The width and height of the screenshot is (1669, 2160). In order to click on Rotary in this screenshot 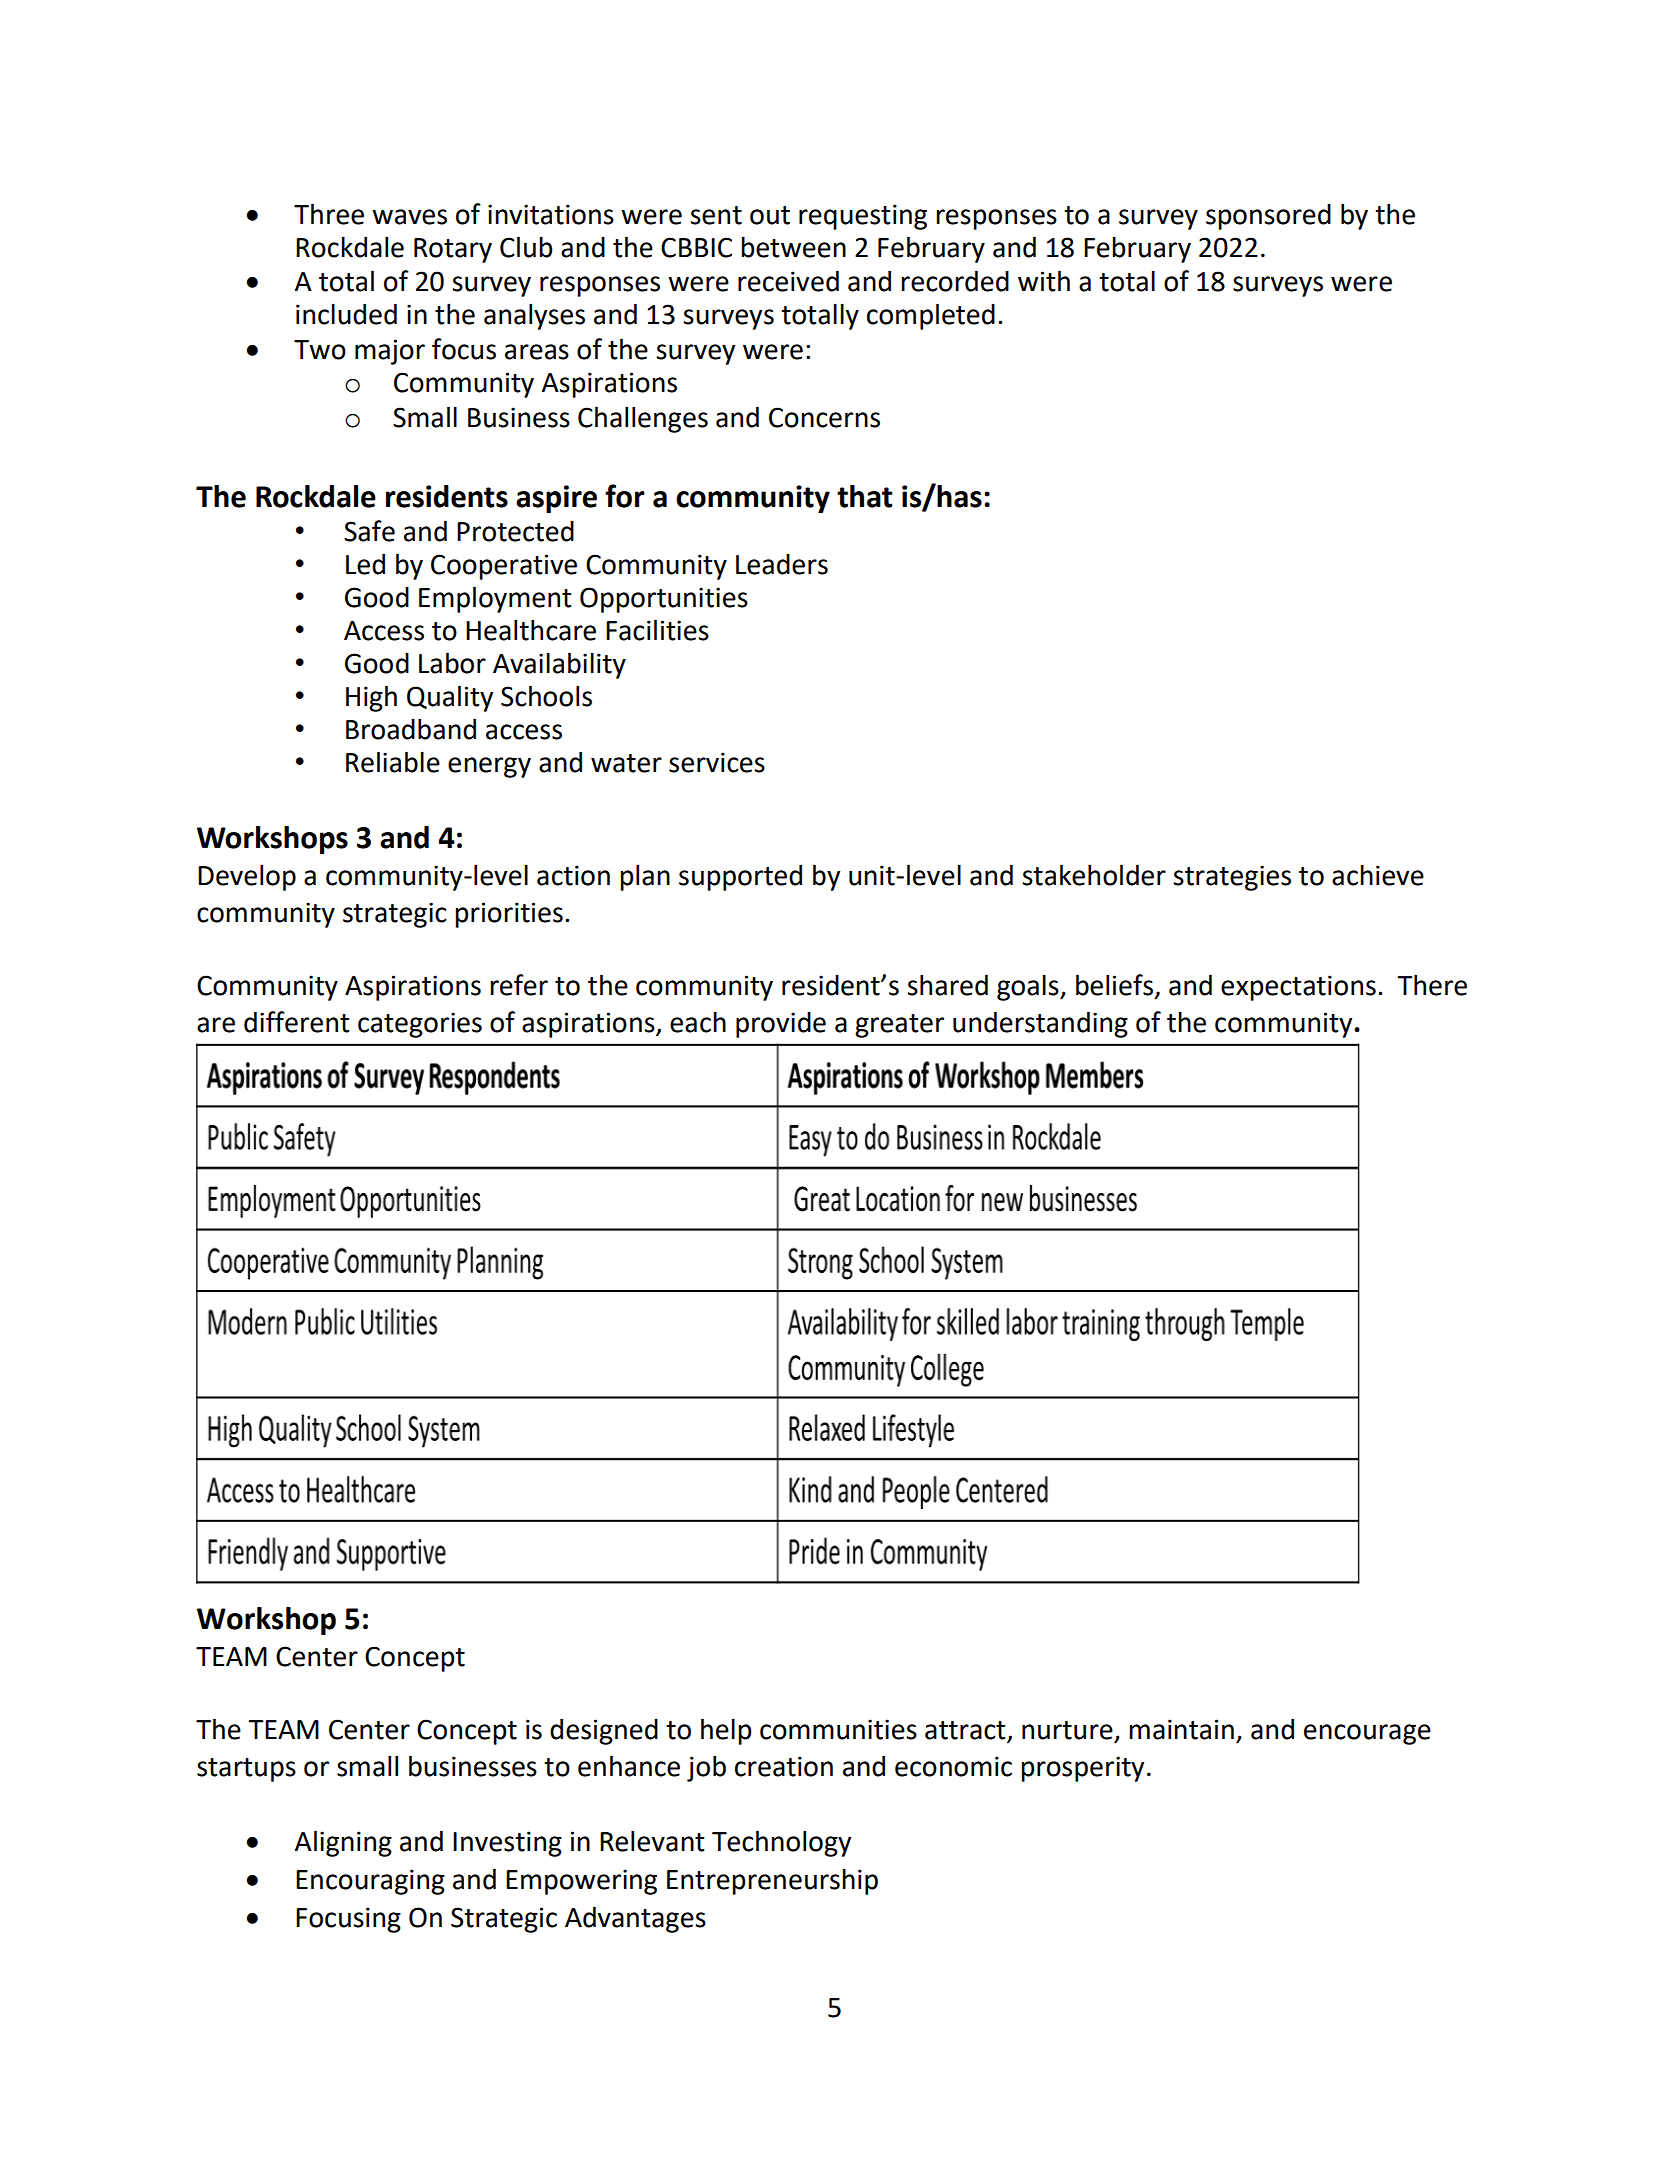, I will do `click(453, 250)`.
